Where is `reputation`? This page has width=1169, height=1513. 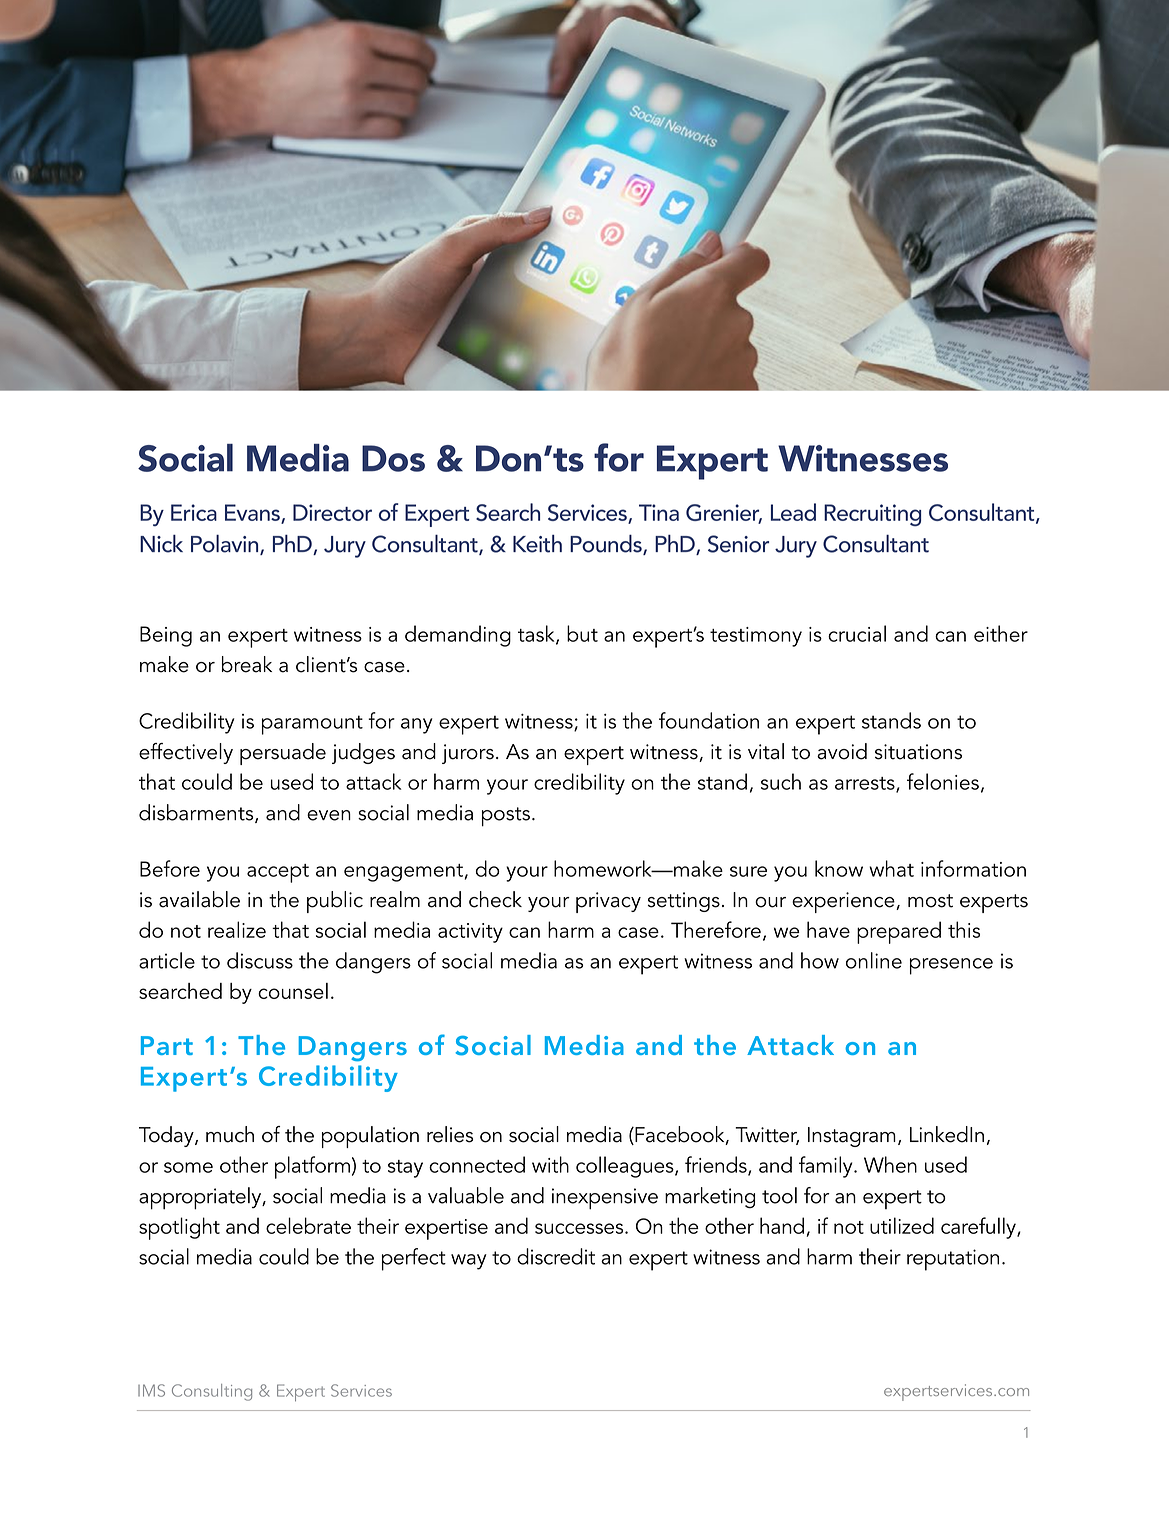
reputation is located at coordinates (953, 1260).
